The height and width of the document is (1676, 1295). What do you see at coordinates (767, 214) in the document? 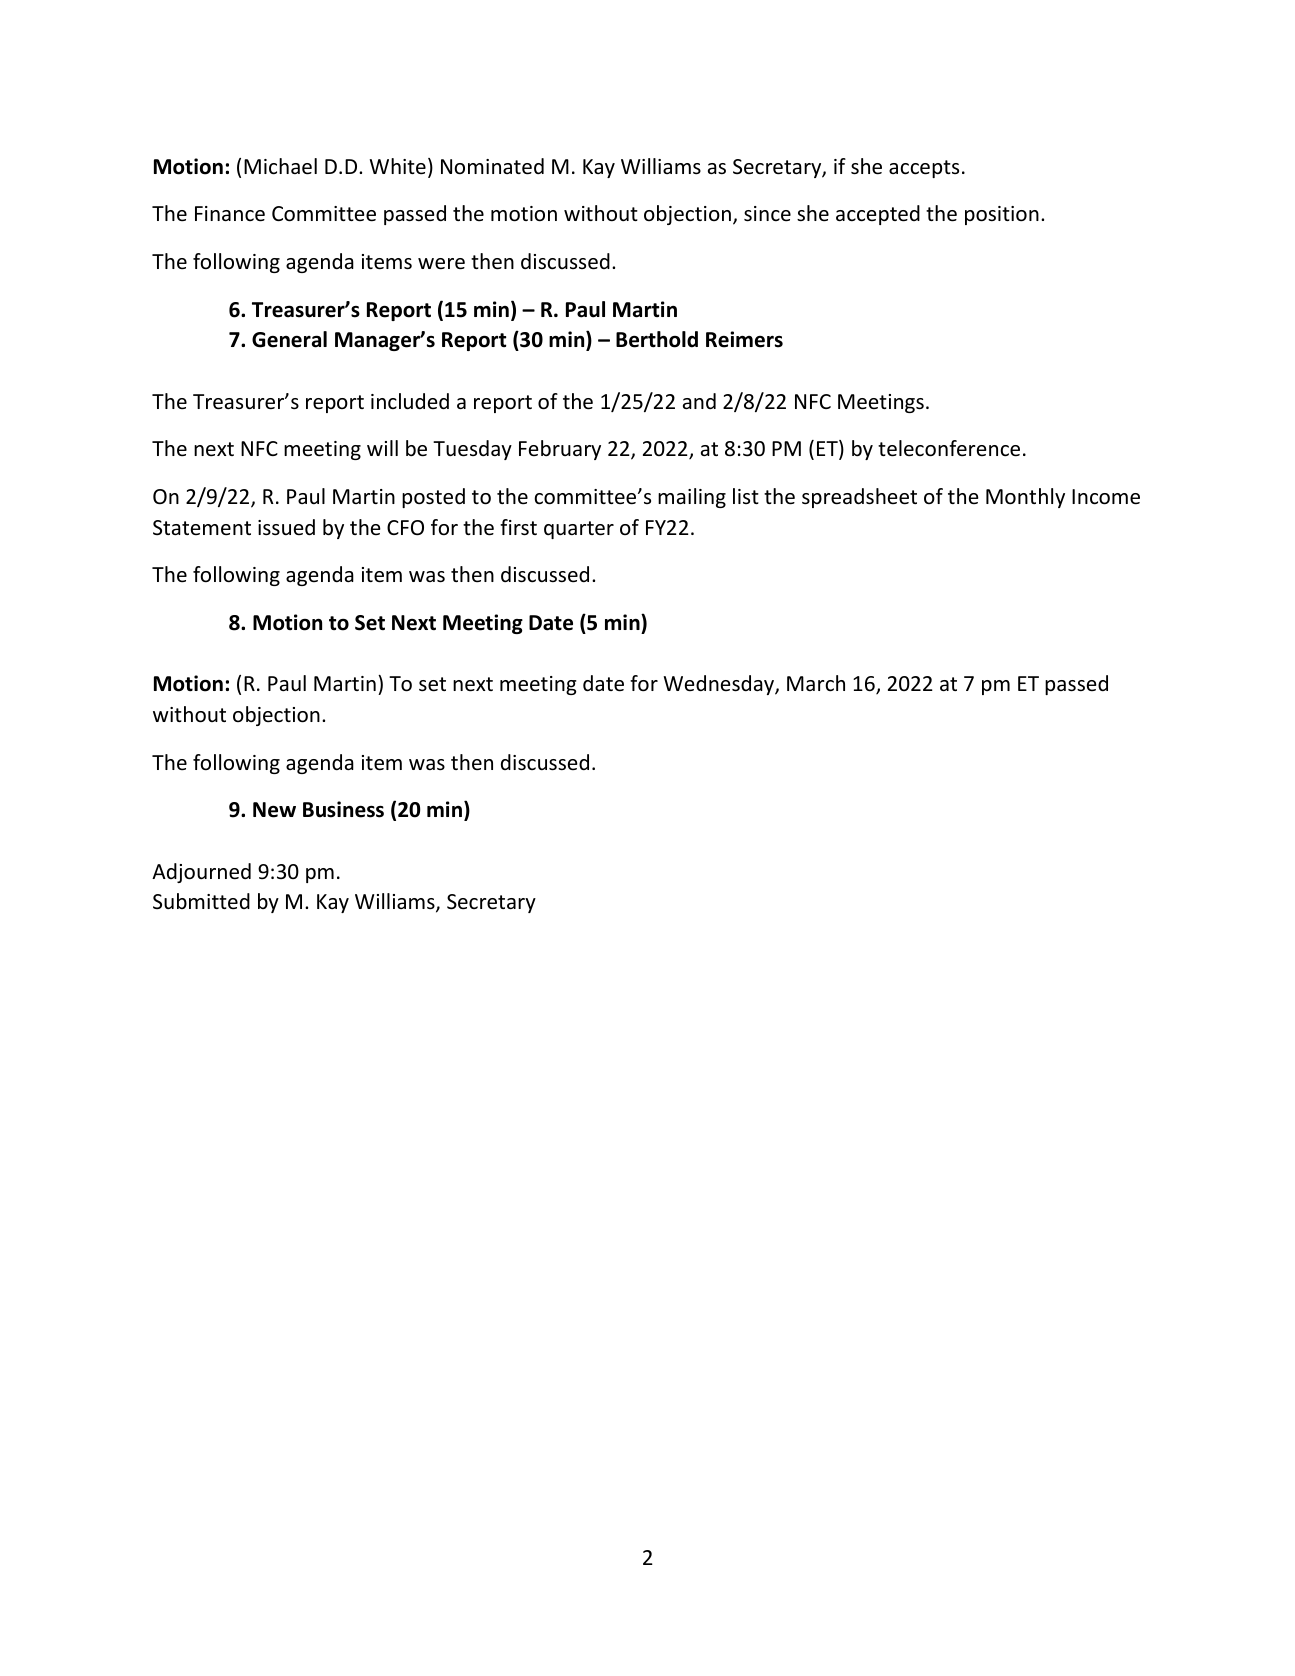
I see `since` at bounding box center [767, 214].
